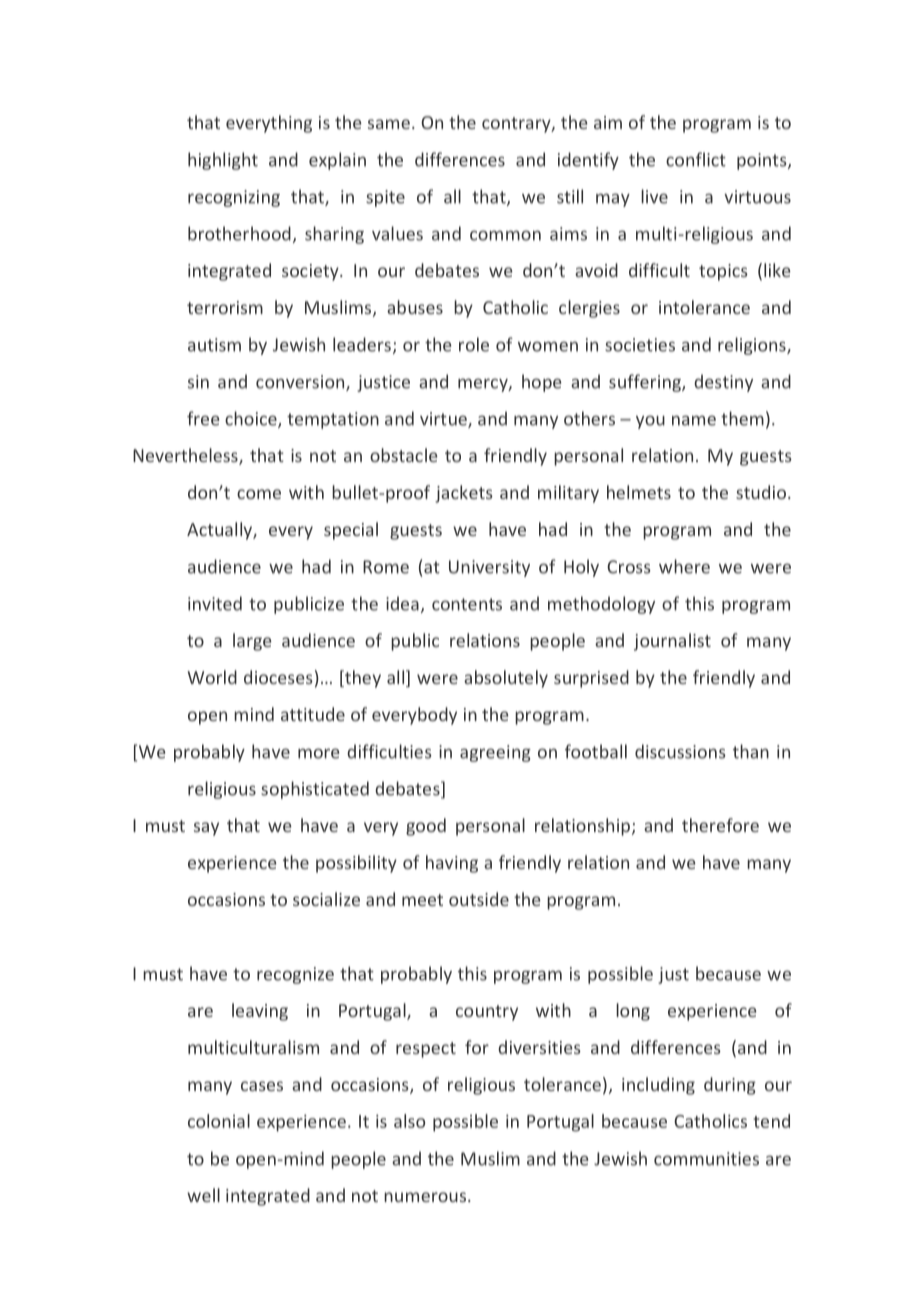  What do you see at coordinates (444, 420) in the document?
I see `virtue` at bounding box center [444, 420].
